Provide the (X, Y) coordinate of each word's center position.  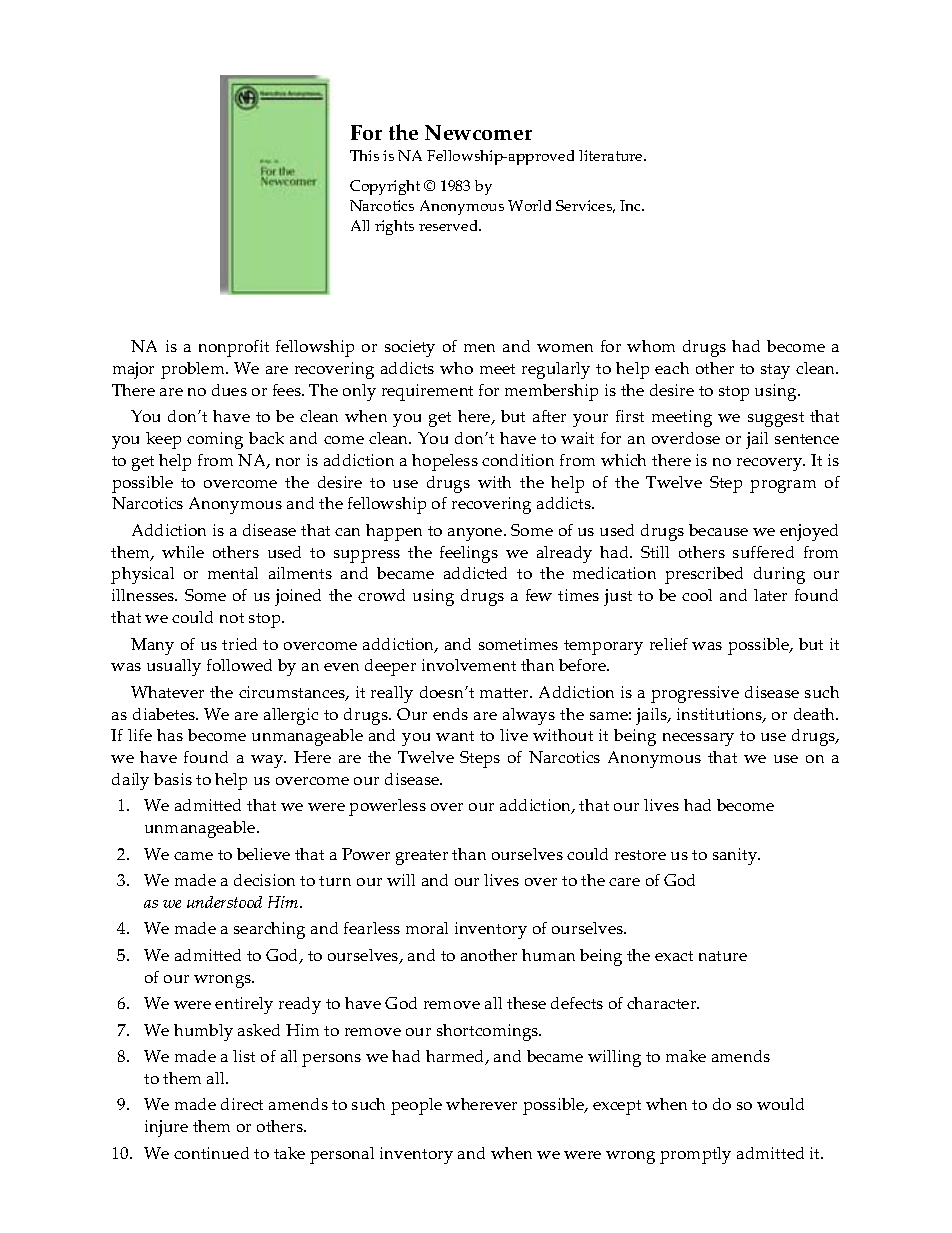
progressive (695, 694)
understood (224, 902)
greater (422, 857)
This (364, 155)
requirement (427, 392)
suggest (776, 419)
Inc (632, 205)
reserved (450, 225)
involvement (469, 665)
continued (211, 1153)
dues (229, 390)
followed (239, 665)
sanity (736, 856)
